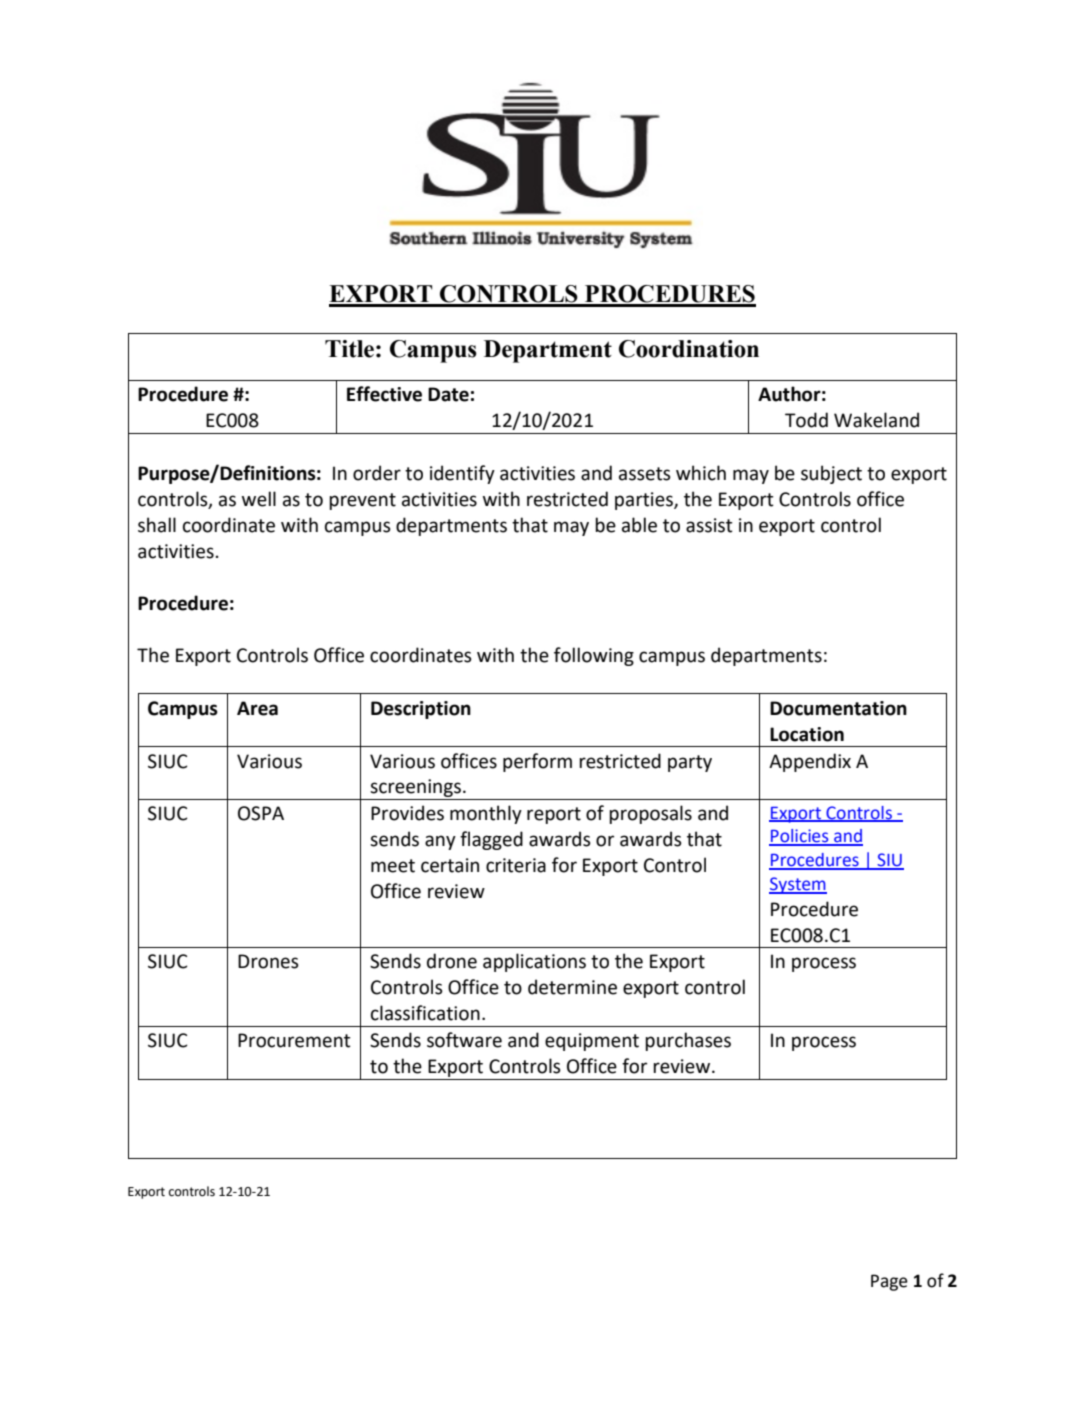 The width and height of the image is (1085, 1404). Describe the element at coordinates (554, 815) in the image. I see `report` at that location.
